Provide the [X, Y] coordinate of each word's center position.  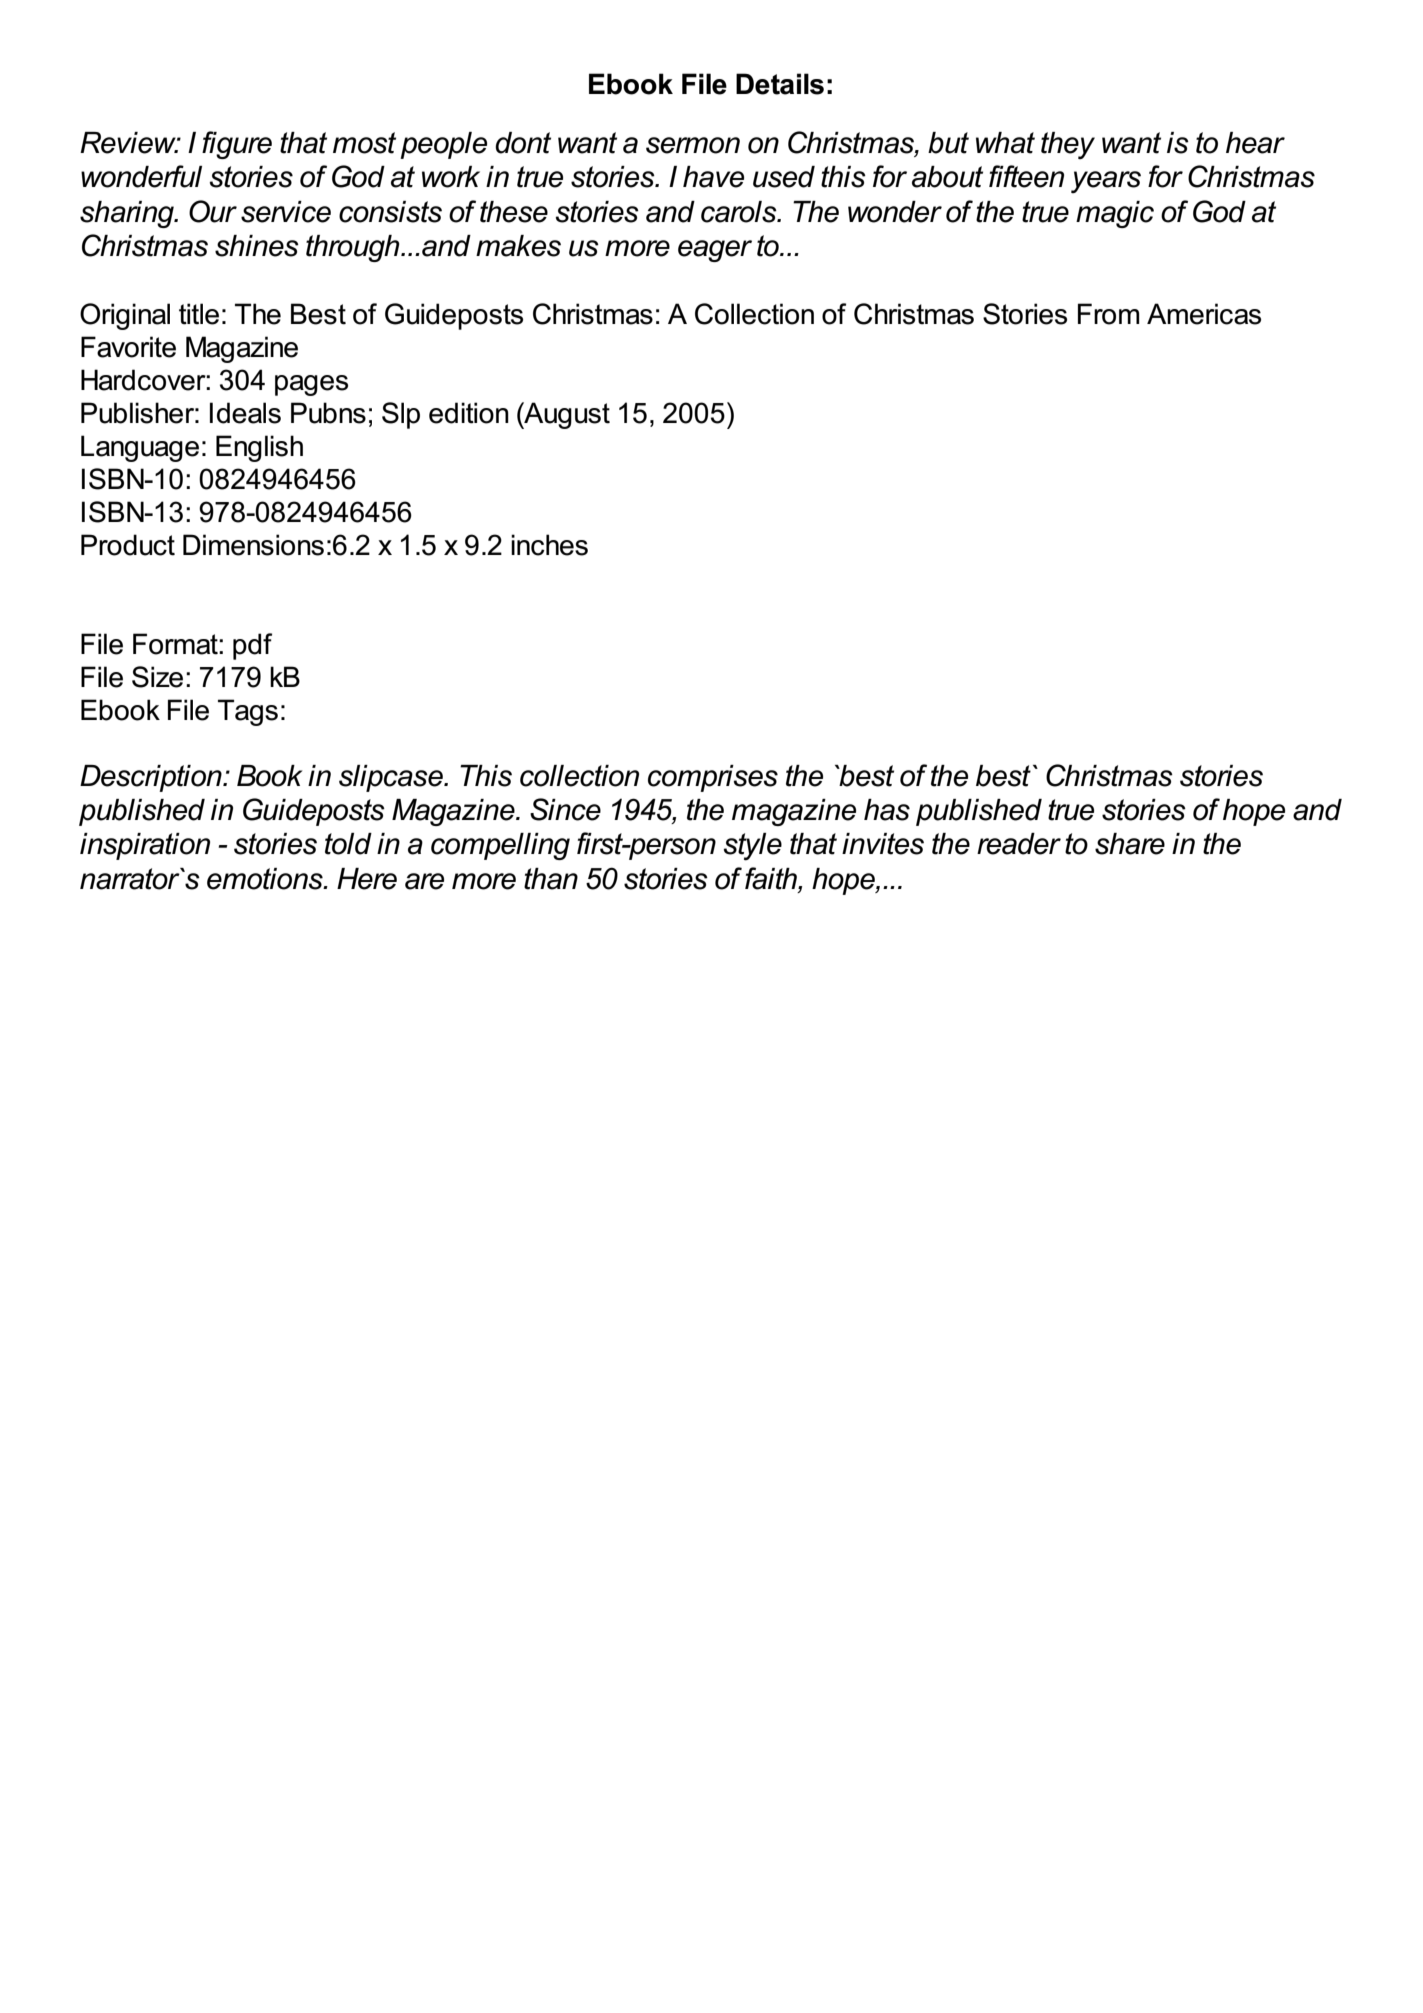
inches [549, 545]
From [1109, 314]
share [1130, 844]
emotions [266, 879]
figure [237, 145]
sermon [693, 145]
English [259, 448]
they [1068, 145]
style [752, 847]
